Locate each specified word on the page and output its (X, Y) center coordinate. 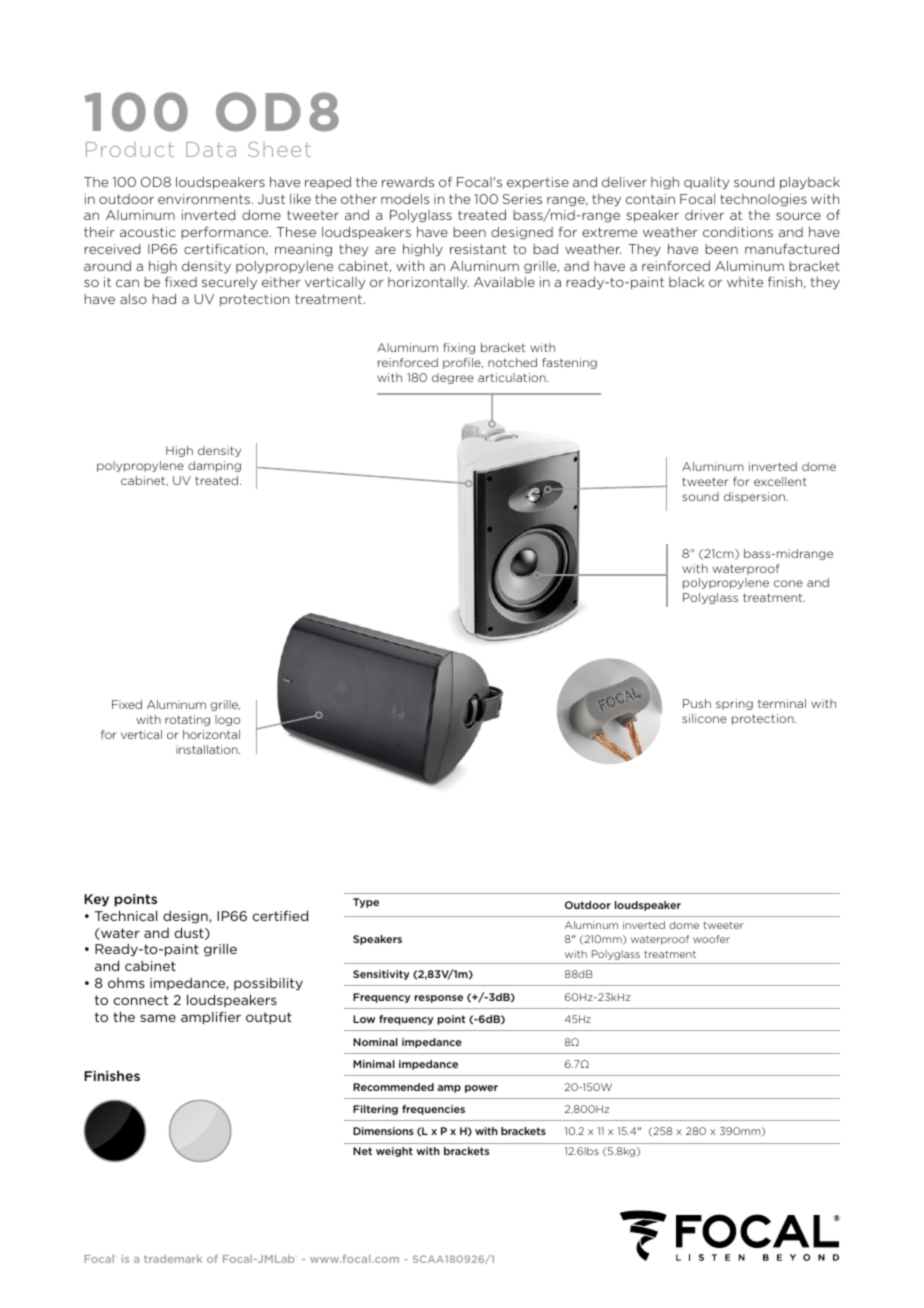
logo (227, 720)
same (158, 1018)
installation (208, 749)
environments (204, 199)
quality (706, 183)
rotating (187, 720)
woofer (711, 939)
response (439, 999)
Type (366, 903)
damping (214, 466)
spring (734, 704)
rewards (408, 182)
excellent (780, 481)
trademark (173, 1258)
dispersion (755, 497)
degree (453, 378)
